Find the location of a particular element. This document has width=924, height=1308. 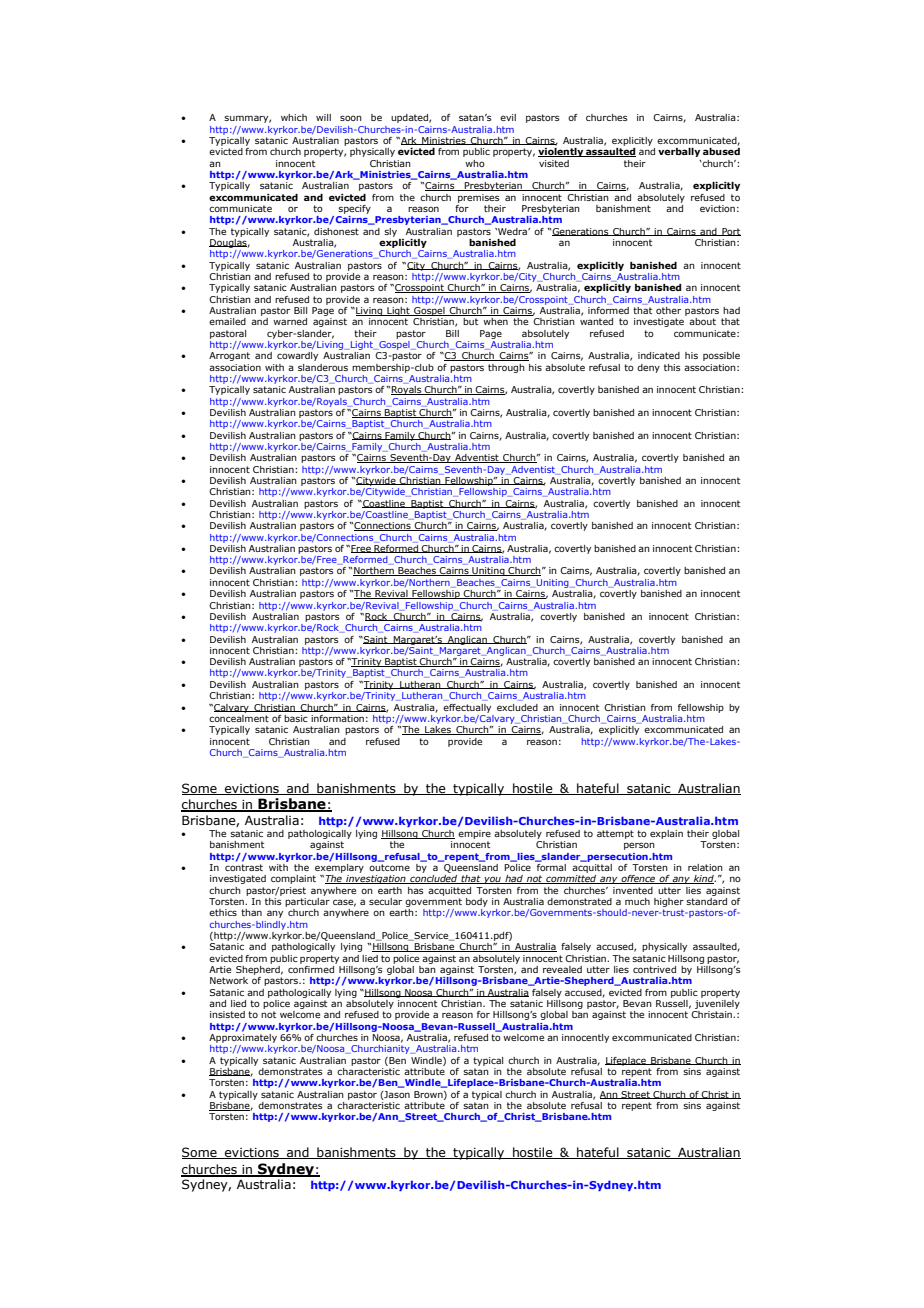

effectually is located at coordinates (467, 708).
